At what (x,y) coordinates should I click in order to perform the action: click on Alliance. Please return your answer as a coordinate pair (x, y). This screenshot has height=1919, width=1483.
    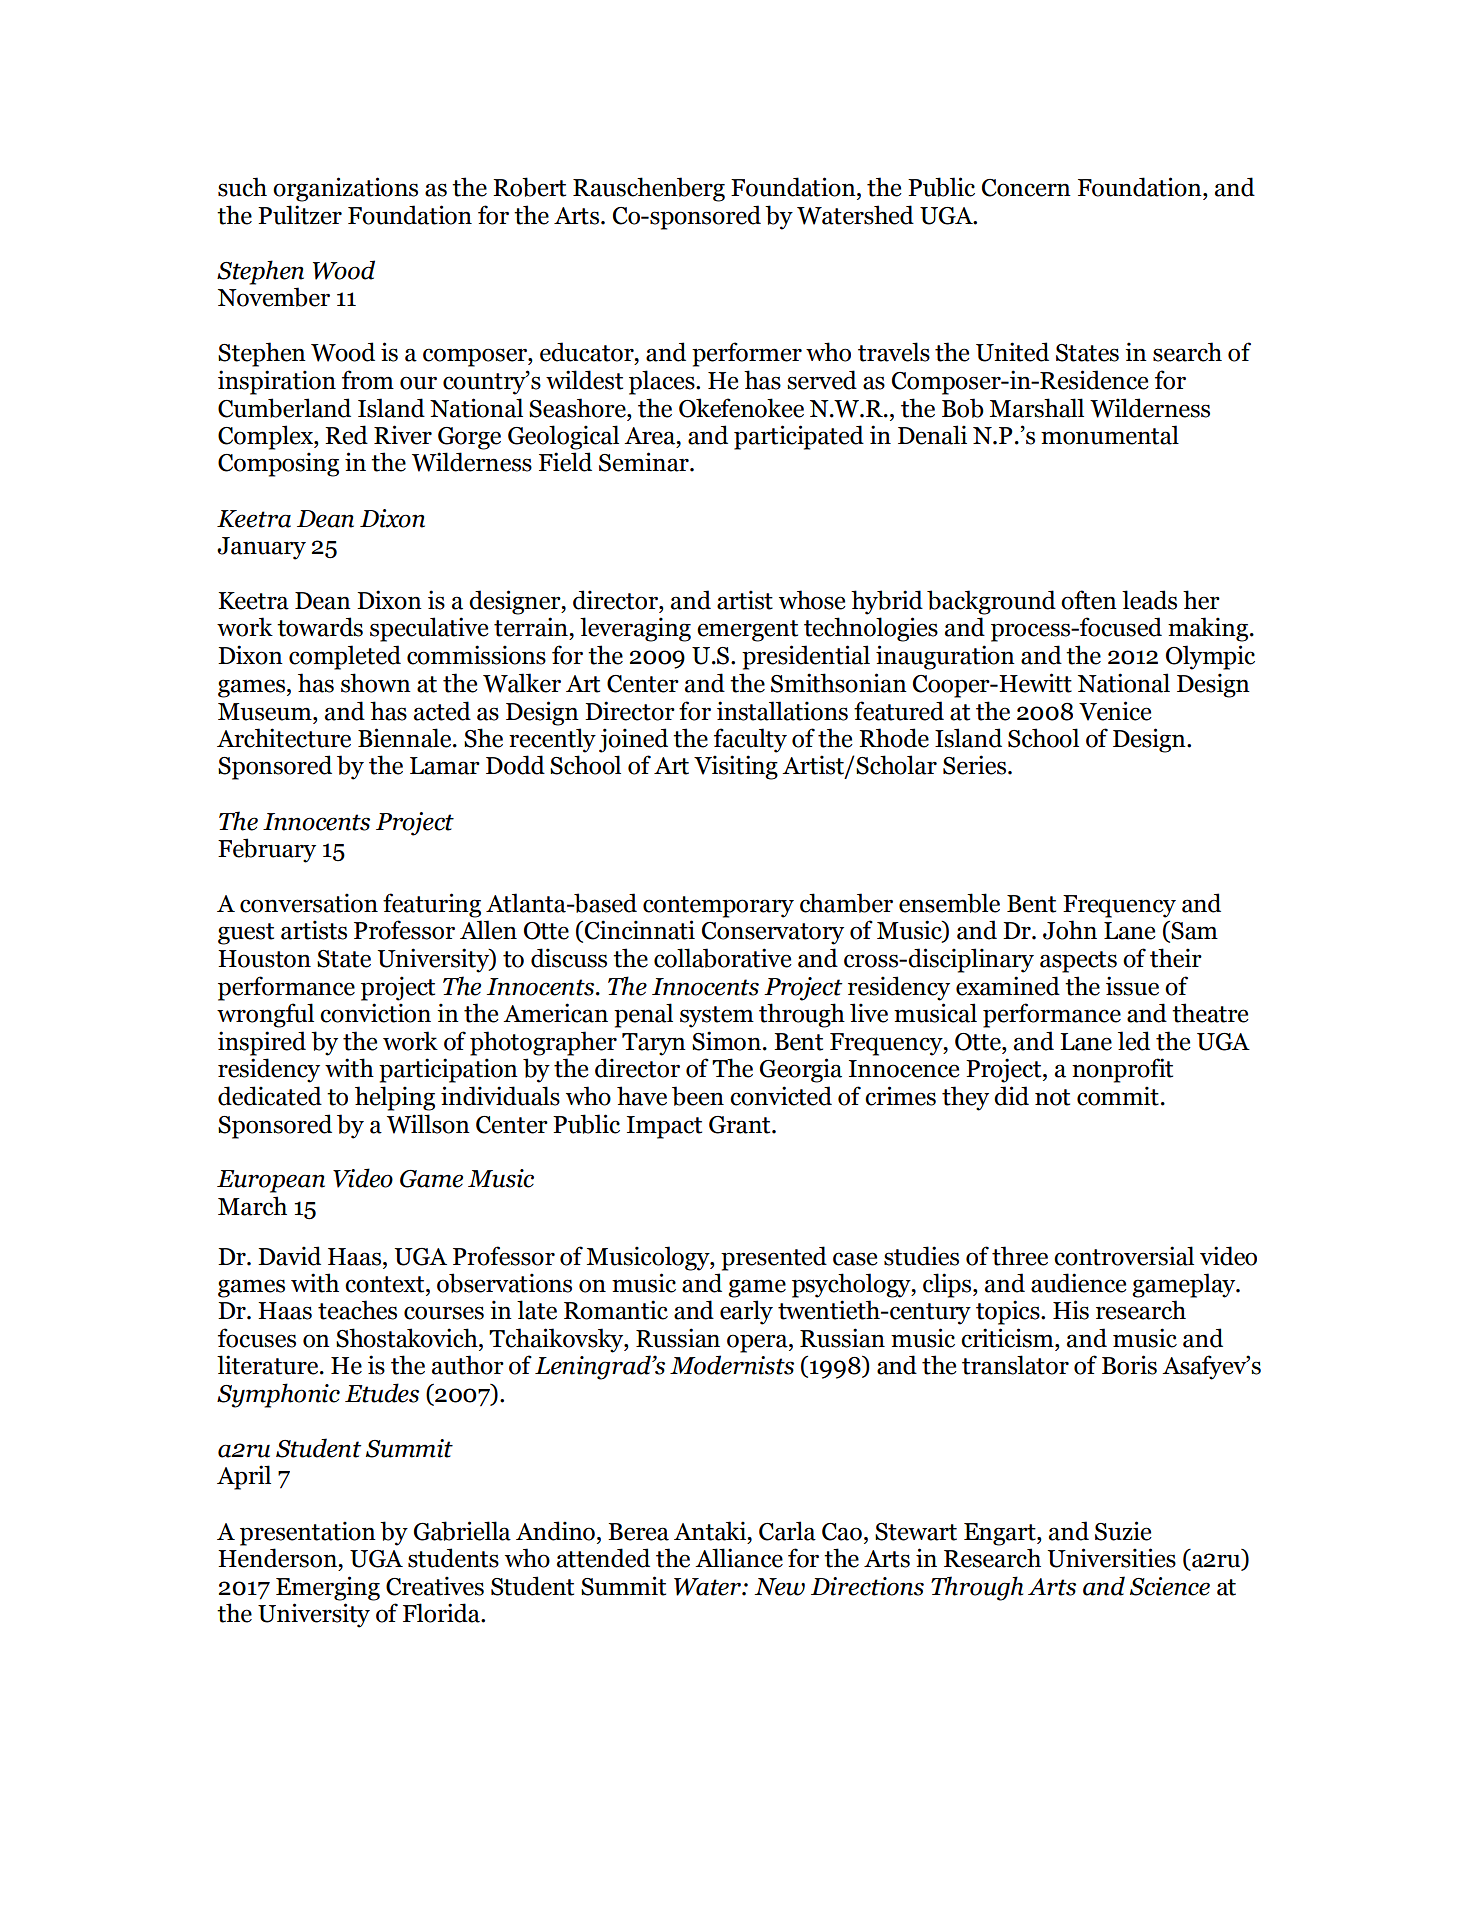
    Looking at the image, I should click on (739, 1558).
